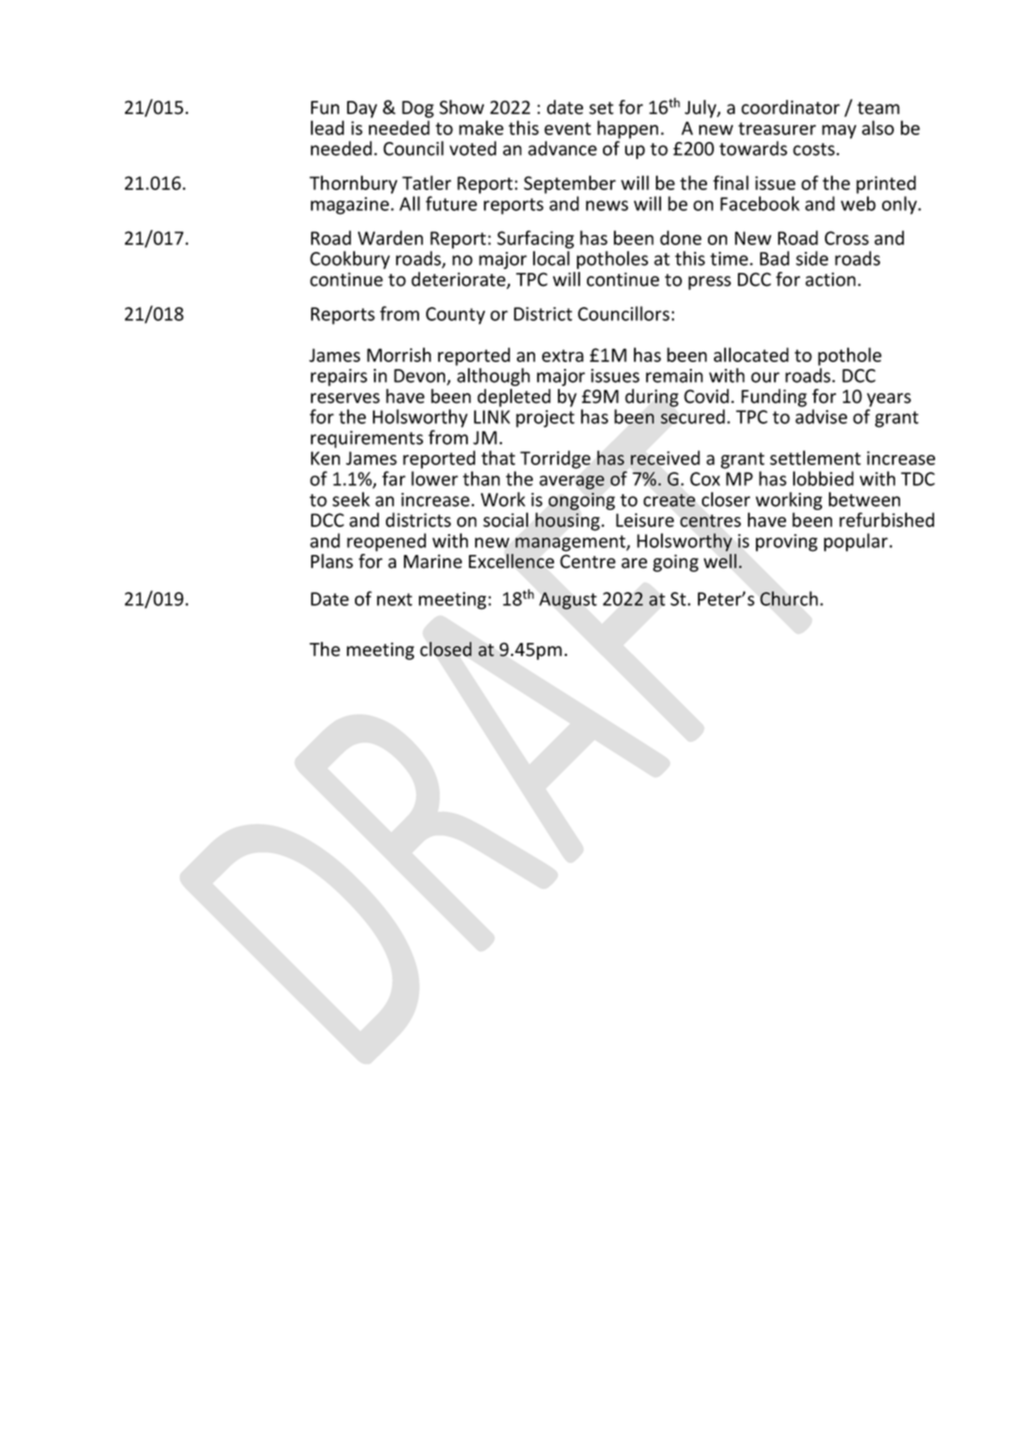 The image size is (1024, 1448). Describe the element at coordinates (681, 237) in the image. I see `done` at that location.
